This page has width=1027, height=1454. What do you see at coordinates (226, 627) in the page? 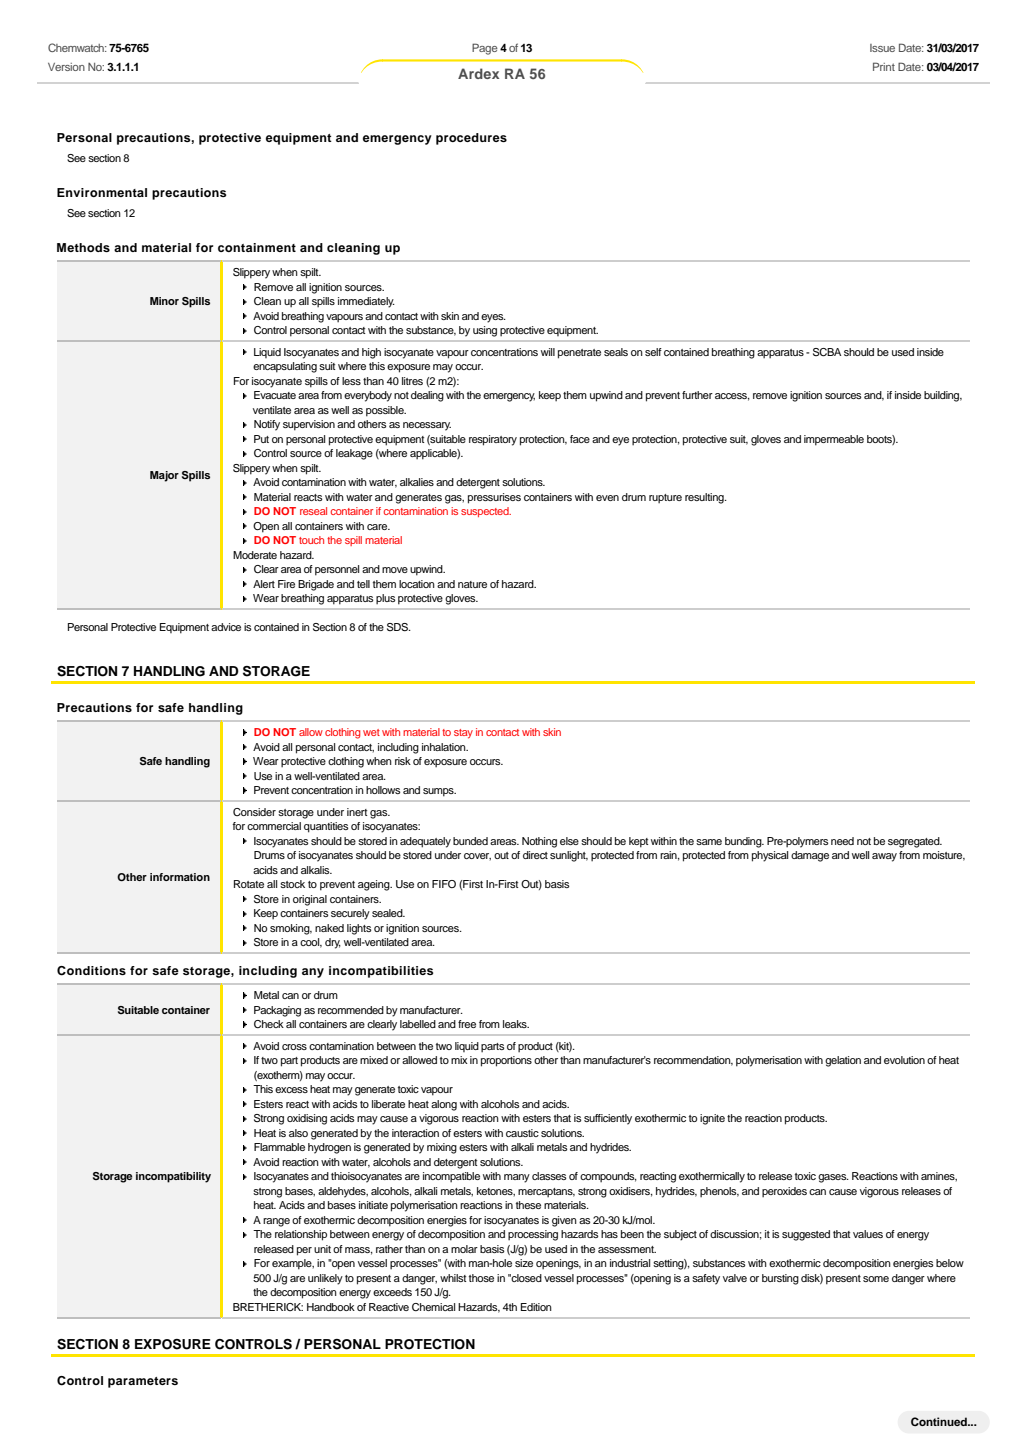
I see `advice` at bounding box center [226, 627].
